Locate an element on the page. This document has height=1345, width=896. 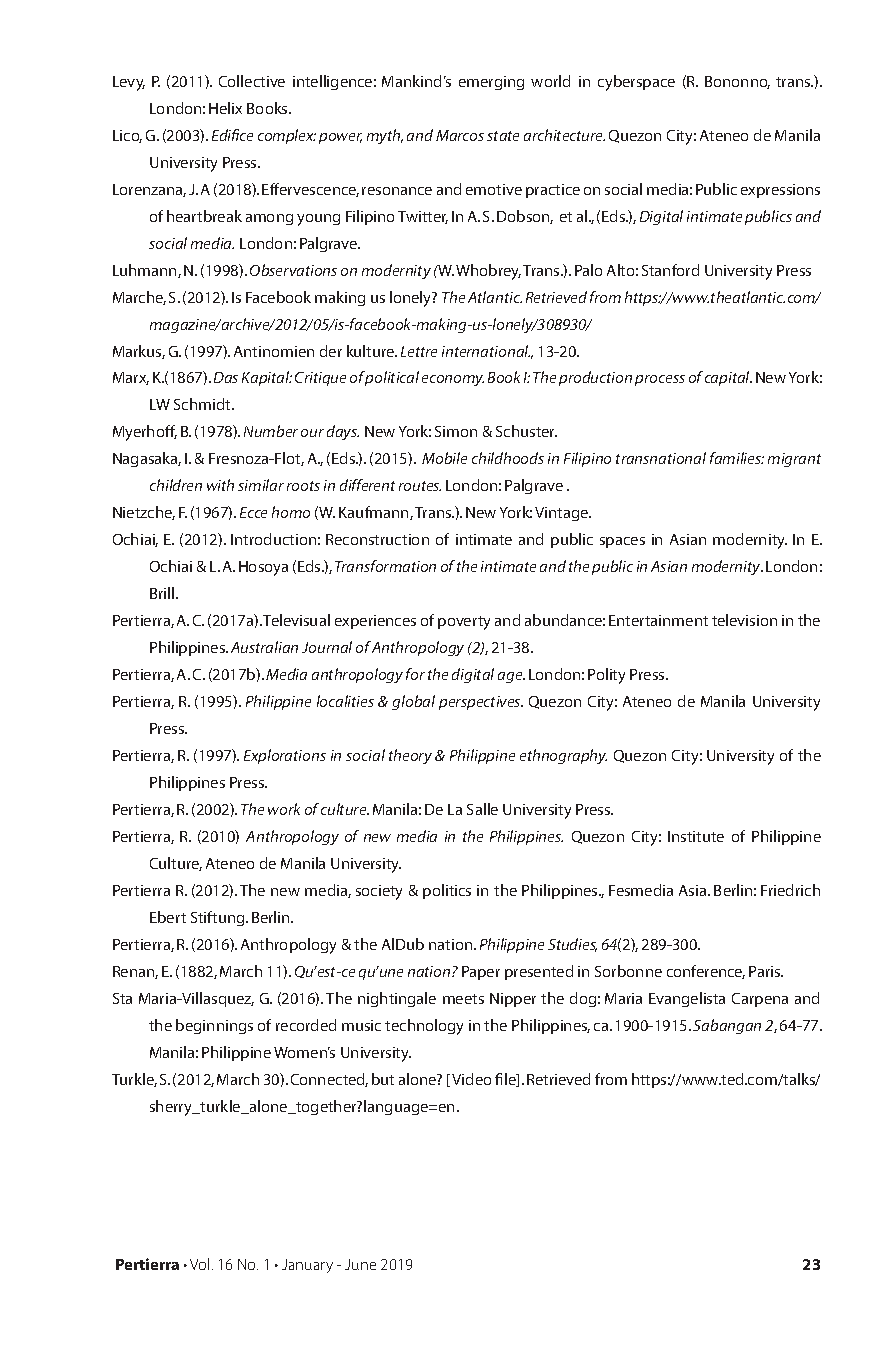
Helix is located at coordinates (225, 108).
